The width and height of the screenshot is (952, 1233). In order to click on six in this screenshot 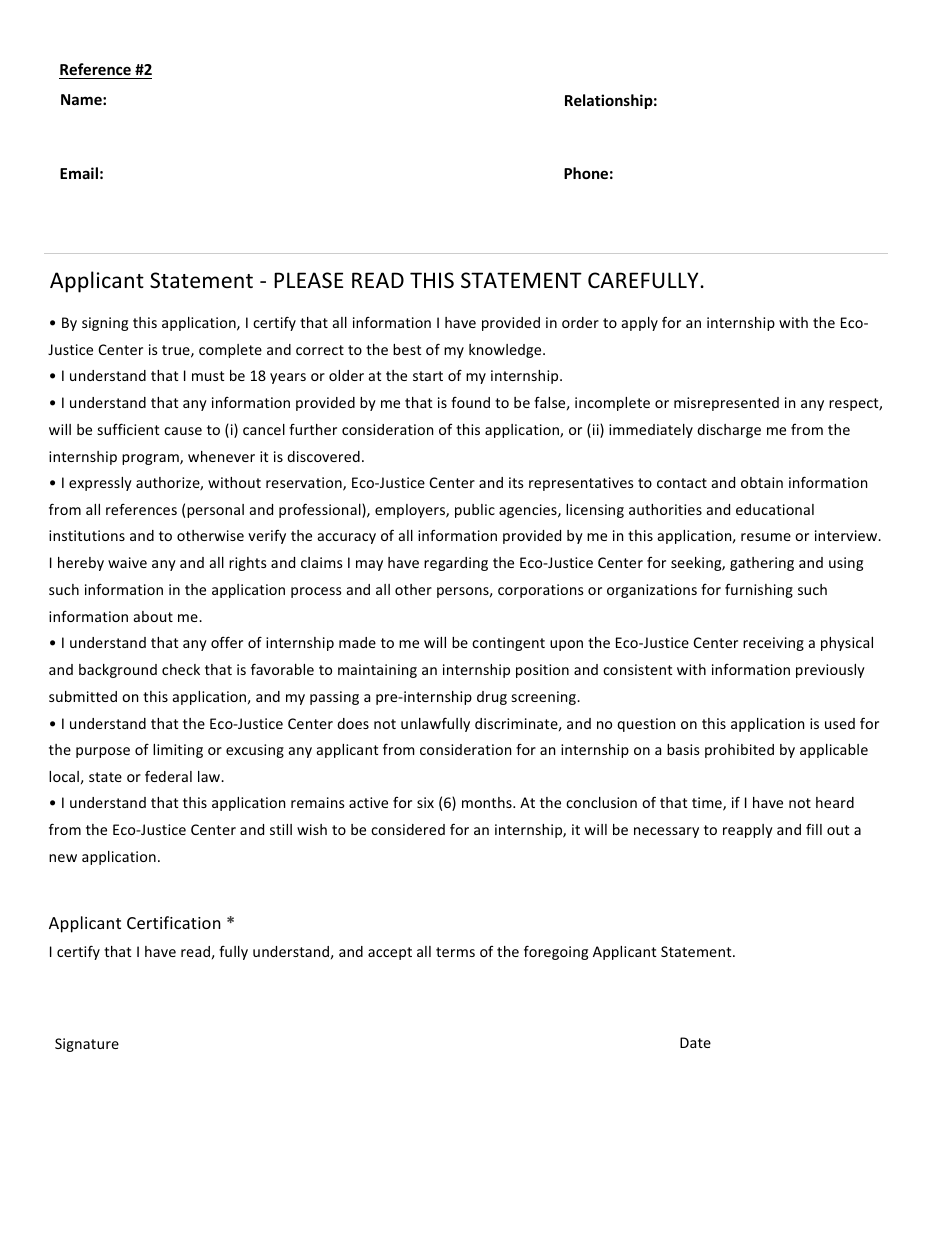, I will do `click(425, 802)`.
